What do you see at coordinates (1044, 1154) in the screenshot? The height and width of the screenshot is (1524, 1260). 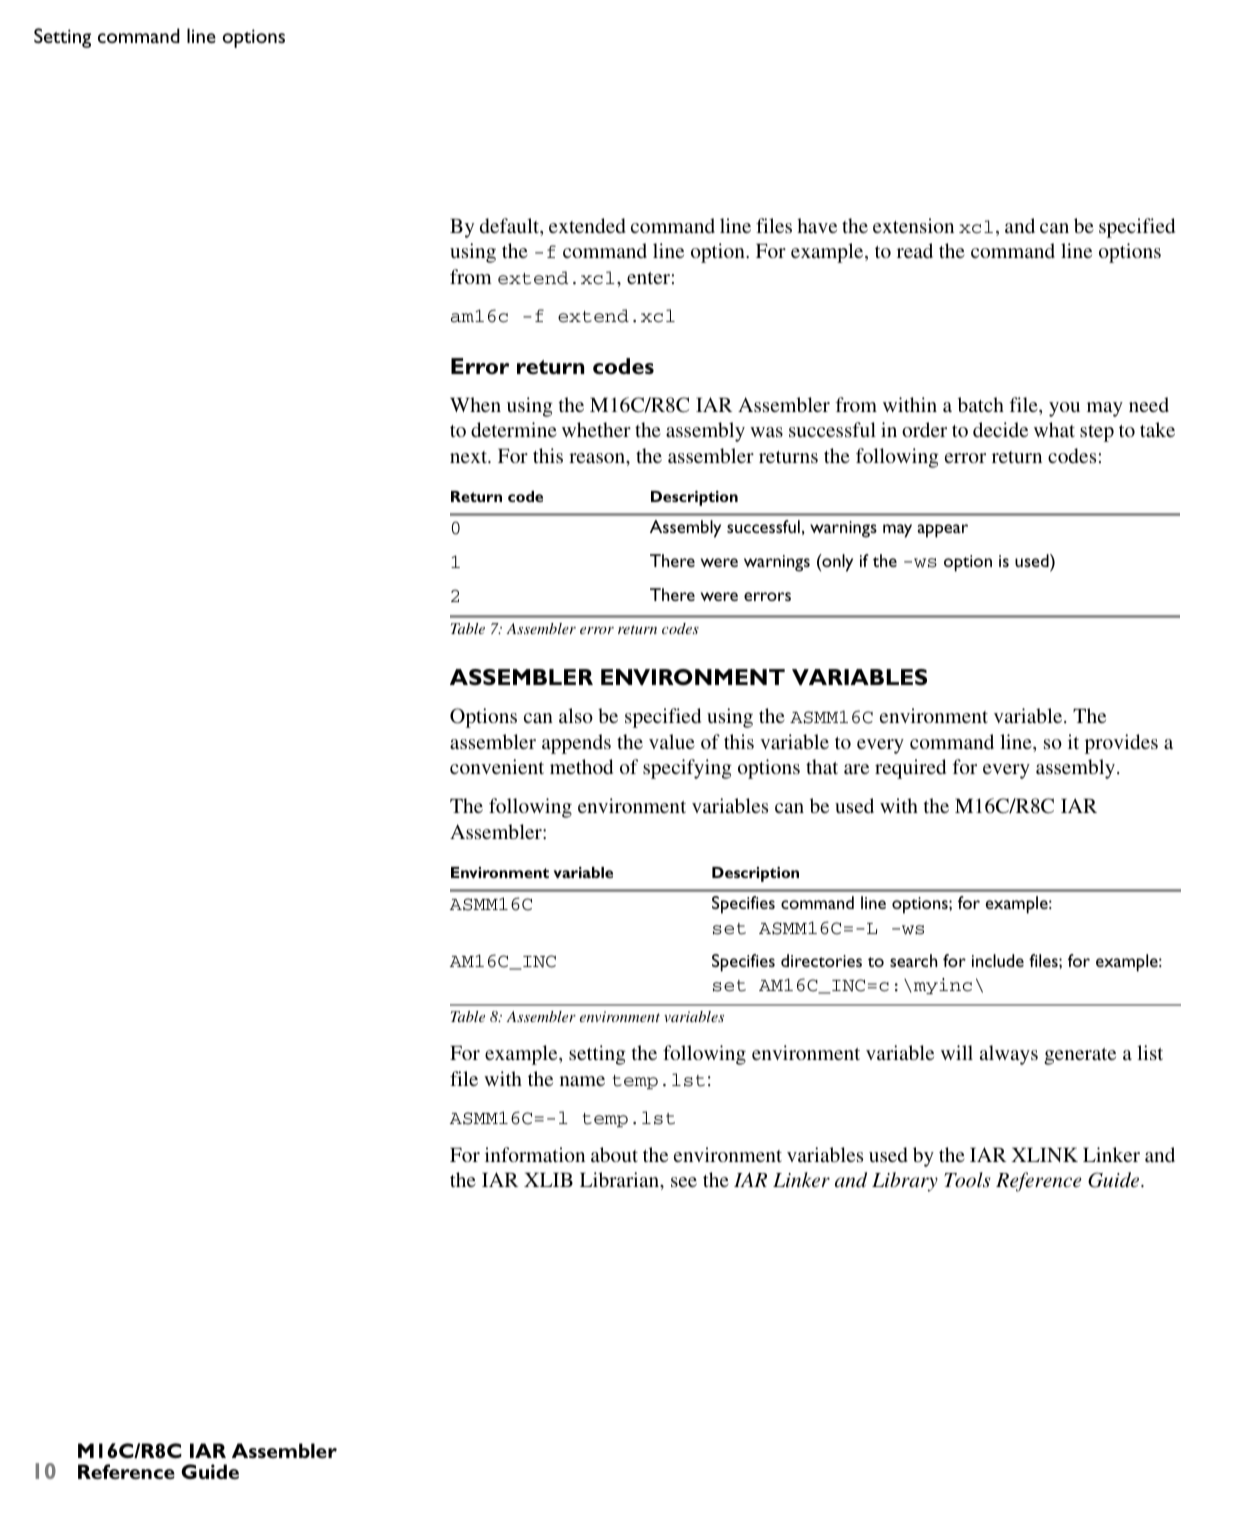 I see `XLINK` at bounding box center [1044, 1154].
